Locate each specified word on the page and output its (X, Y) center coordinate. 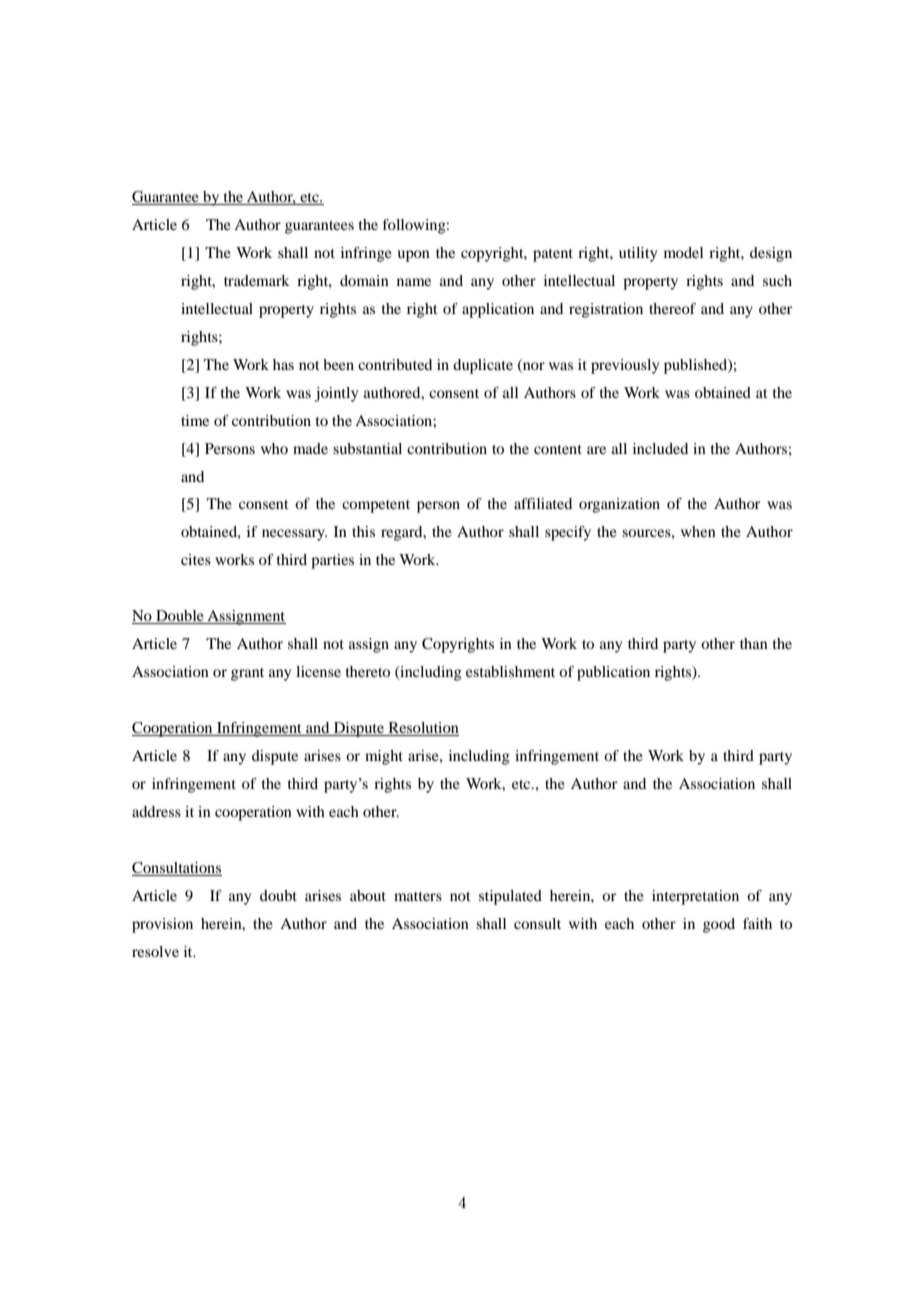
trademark (257, 280)
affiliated (543, 503)
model (683, 252)
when (698, 531)
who (274, 448)
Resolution (422, 729)
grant (247, 674)
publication (613, 673)
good (719, 925)
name (414, 282)
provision (162, 925)
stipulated (510, 897)
